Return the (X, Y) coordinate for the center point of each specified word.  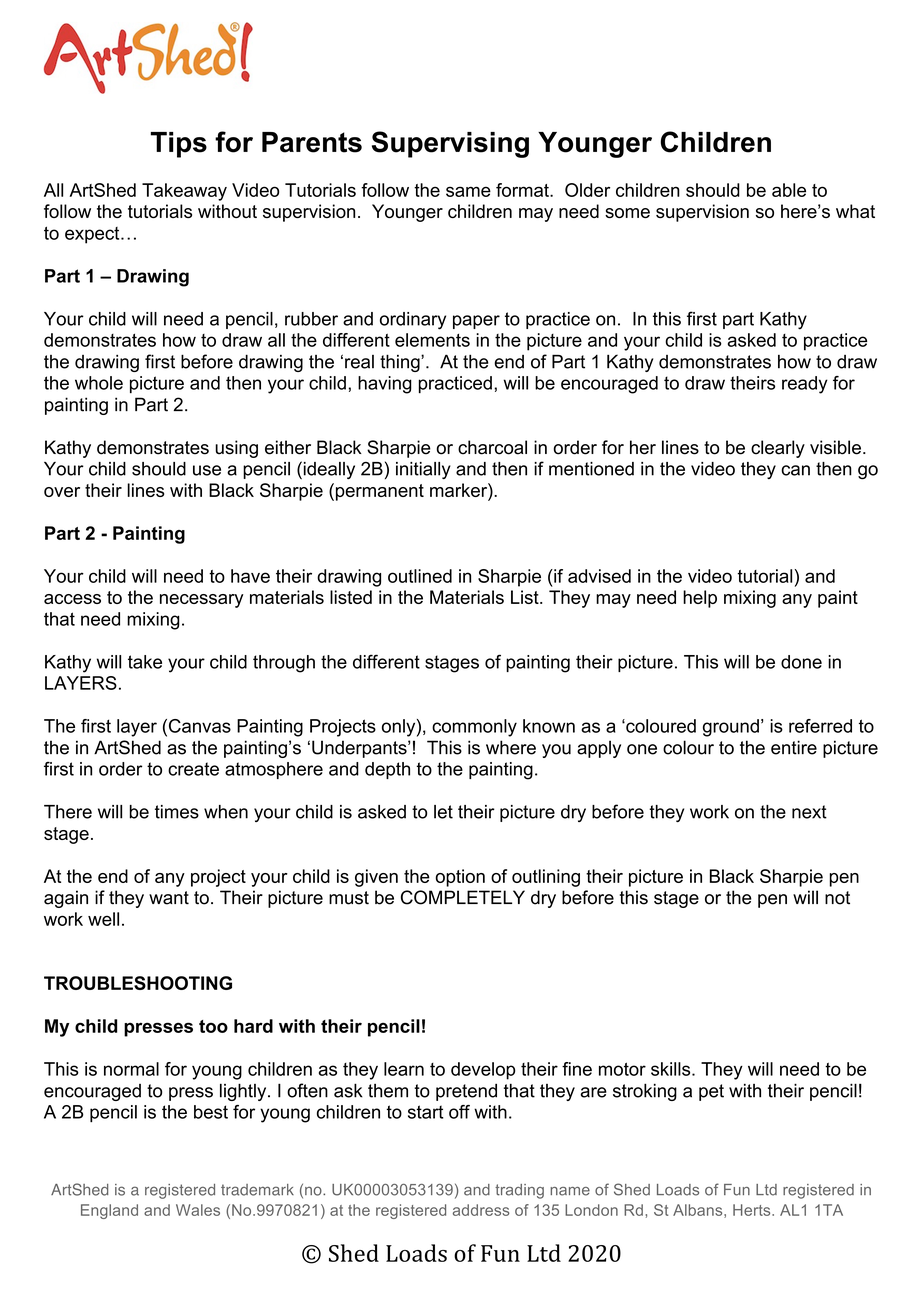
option (460, 878)
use (207, 470)
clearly (778, 449)
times (177, 812)
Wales (198, 1210)
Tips (179, 145)
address (481, 1210)
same (468, 191)
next (809, 812)
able (789, 190)
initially (423, 470)
